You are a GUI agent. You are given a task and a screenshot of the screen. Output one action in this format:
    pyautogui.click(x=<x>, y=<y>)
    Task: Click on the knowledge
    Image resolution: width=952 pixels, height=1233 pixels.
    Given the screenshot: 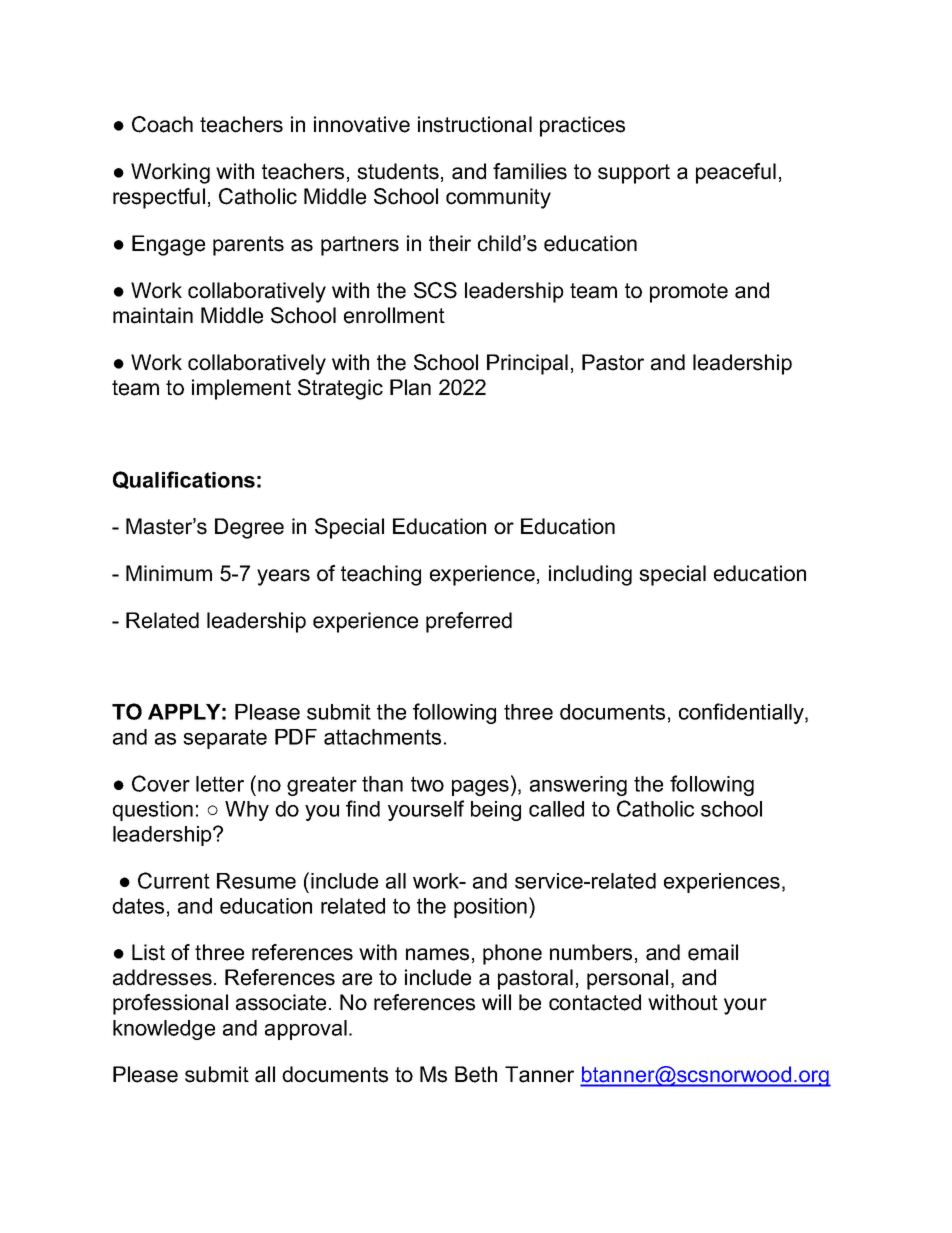 What is the action you would take?
    pyautogui.click(x=164, y=1030)
